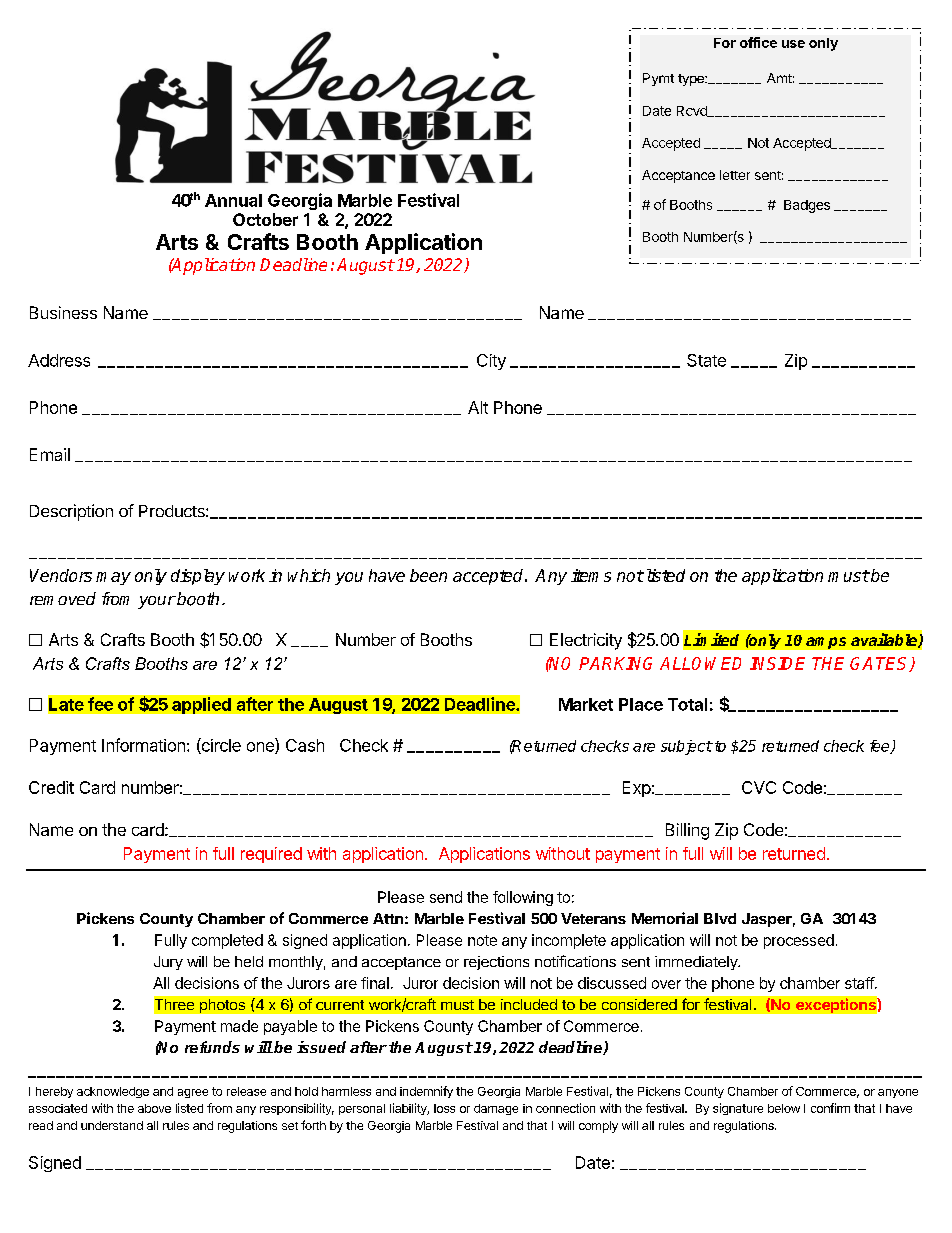 Image resolution: width=952 pixels, height=1233 pixels. What do you see at coordinates (428, 575) in the page?
I see `been` at bounding box center [428, 575].
